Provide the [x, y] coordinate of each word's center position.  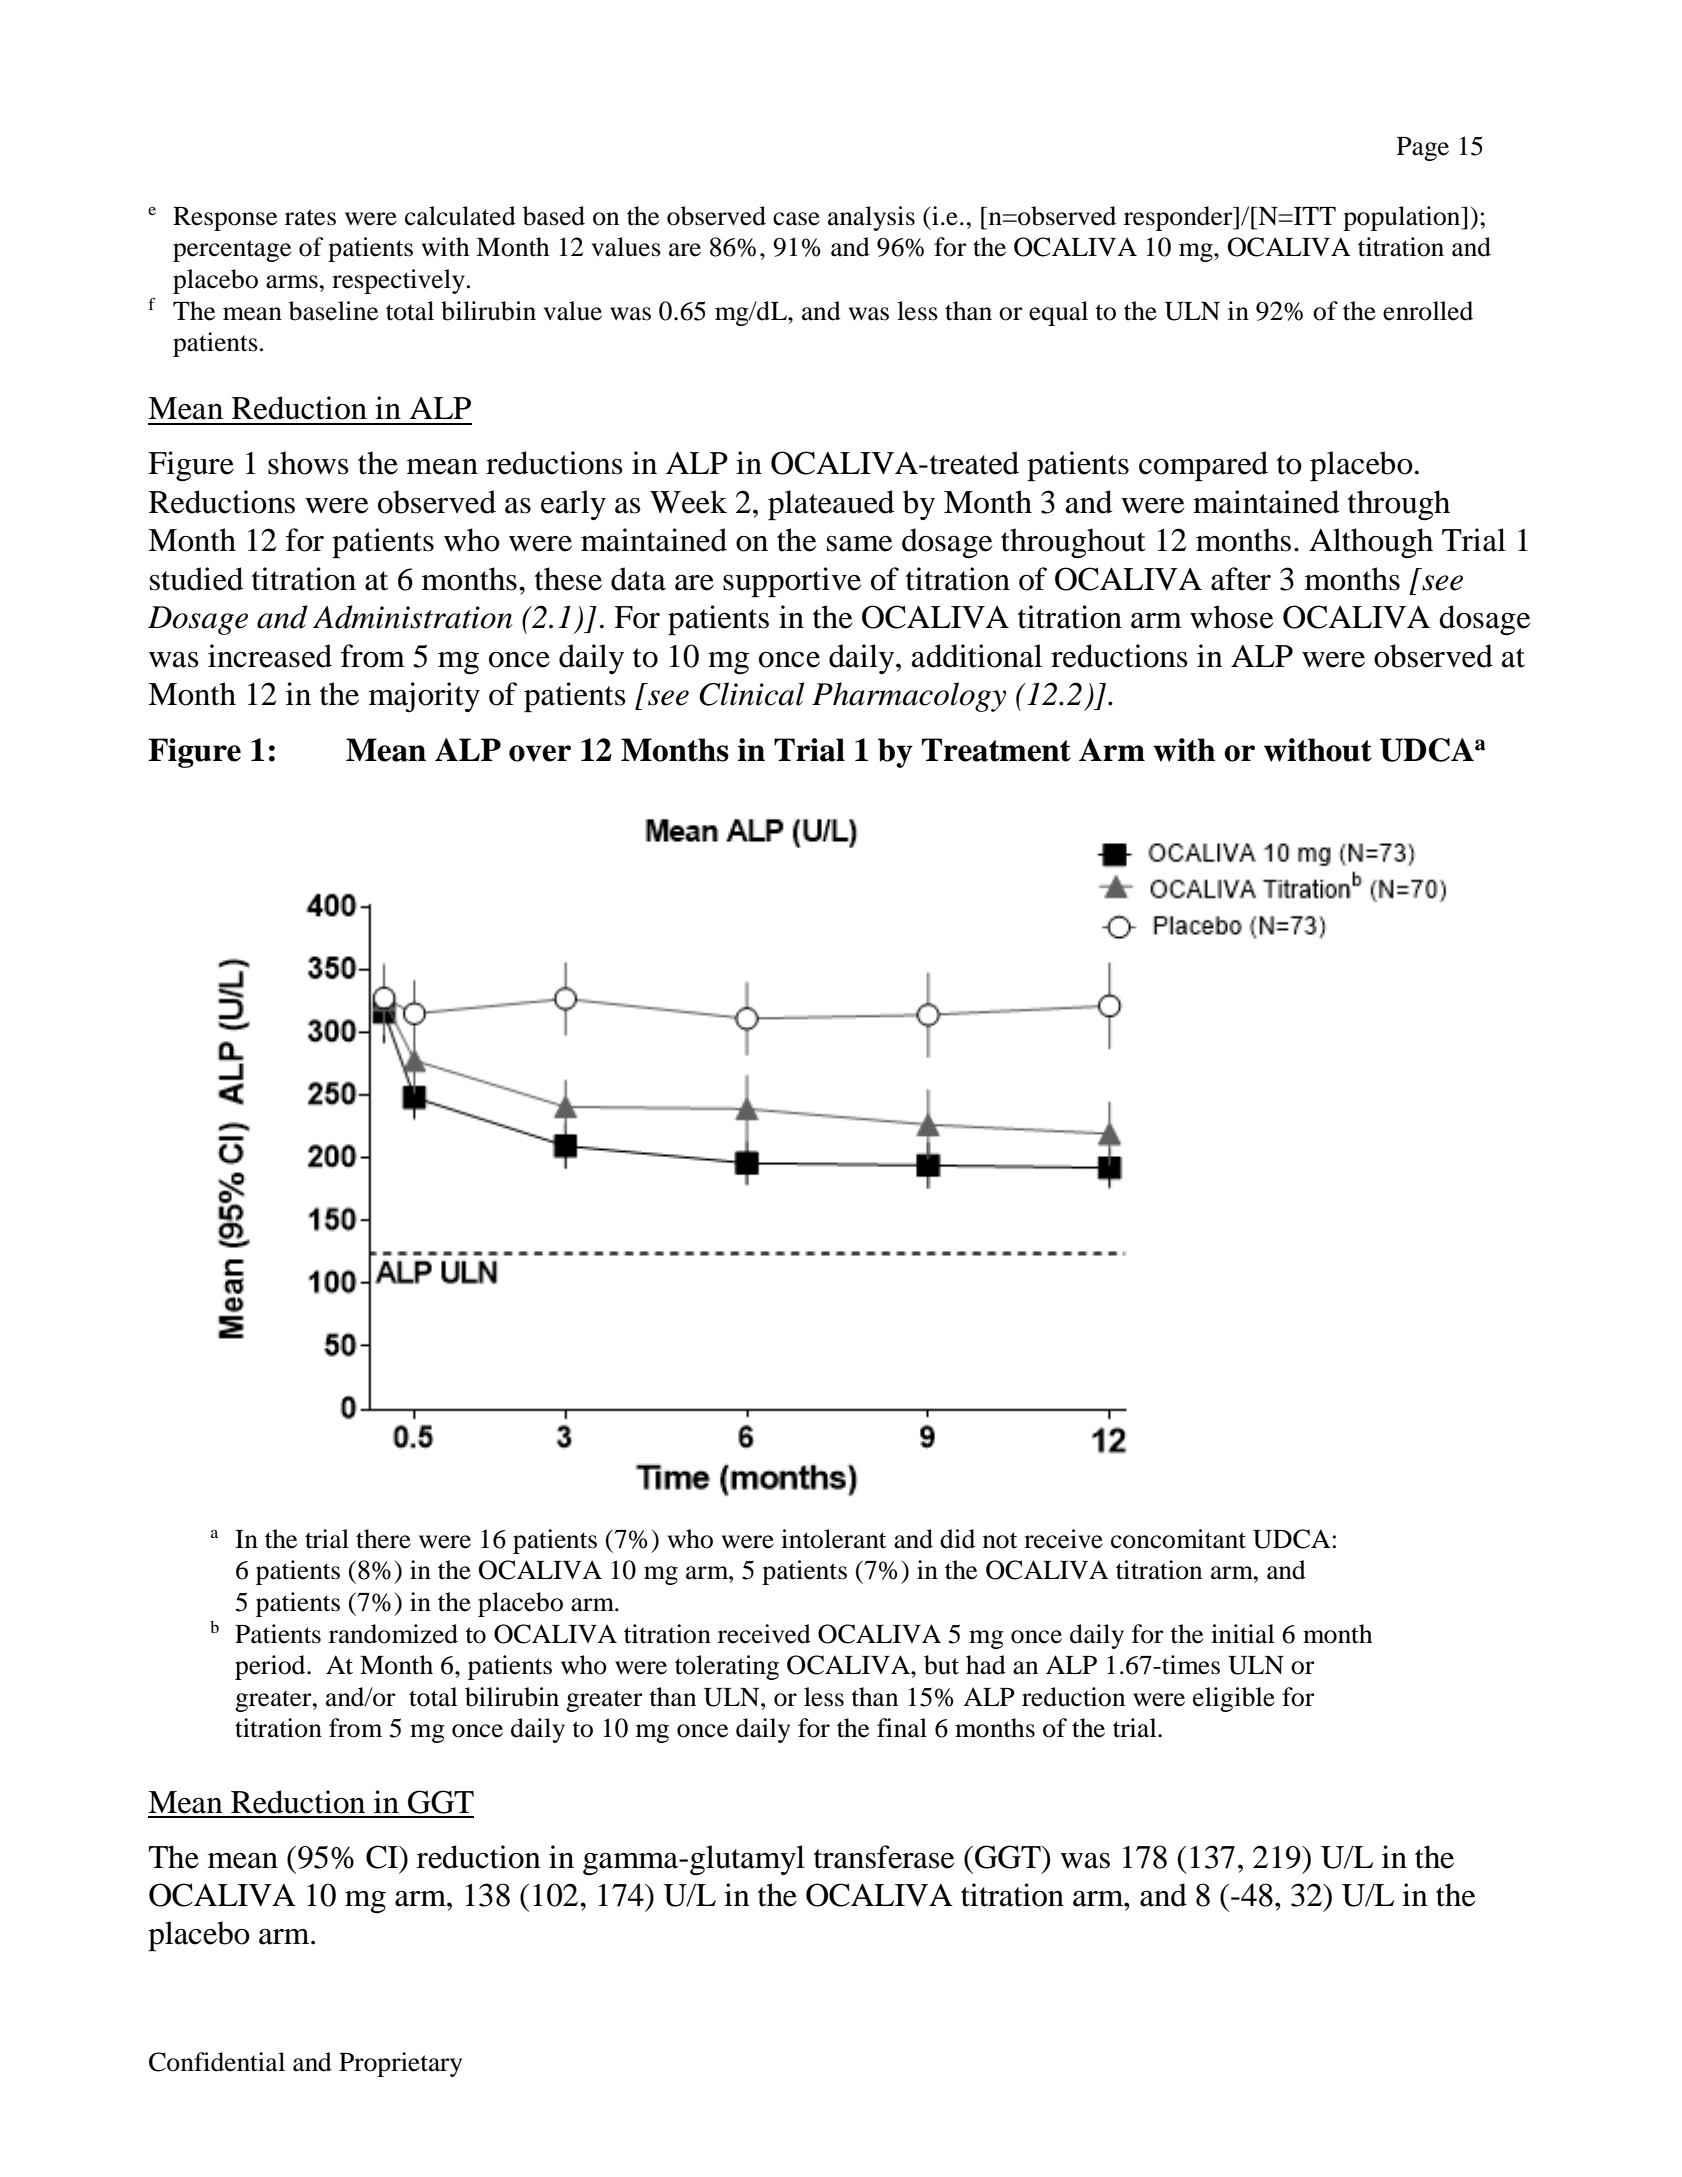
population [1403, 218]
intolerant [833, 1539]
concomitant [1178, 1539]
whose [1231, 617]
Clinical [751, 694]
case [796, 219]
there [383, 1539]
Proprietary [400, 2064]
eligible [1234, 1699]
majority [424, 697]
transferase [884, 1857]
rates [310, 217]
